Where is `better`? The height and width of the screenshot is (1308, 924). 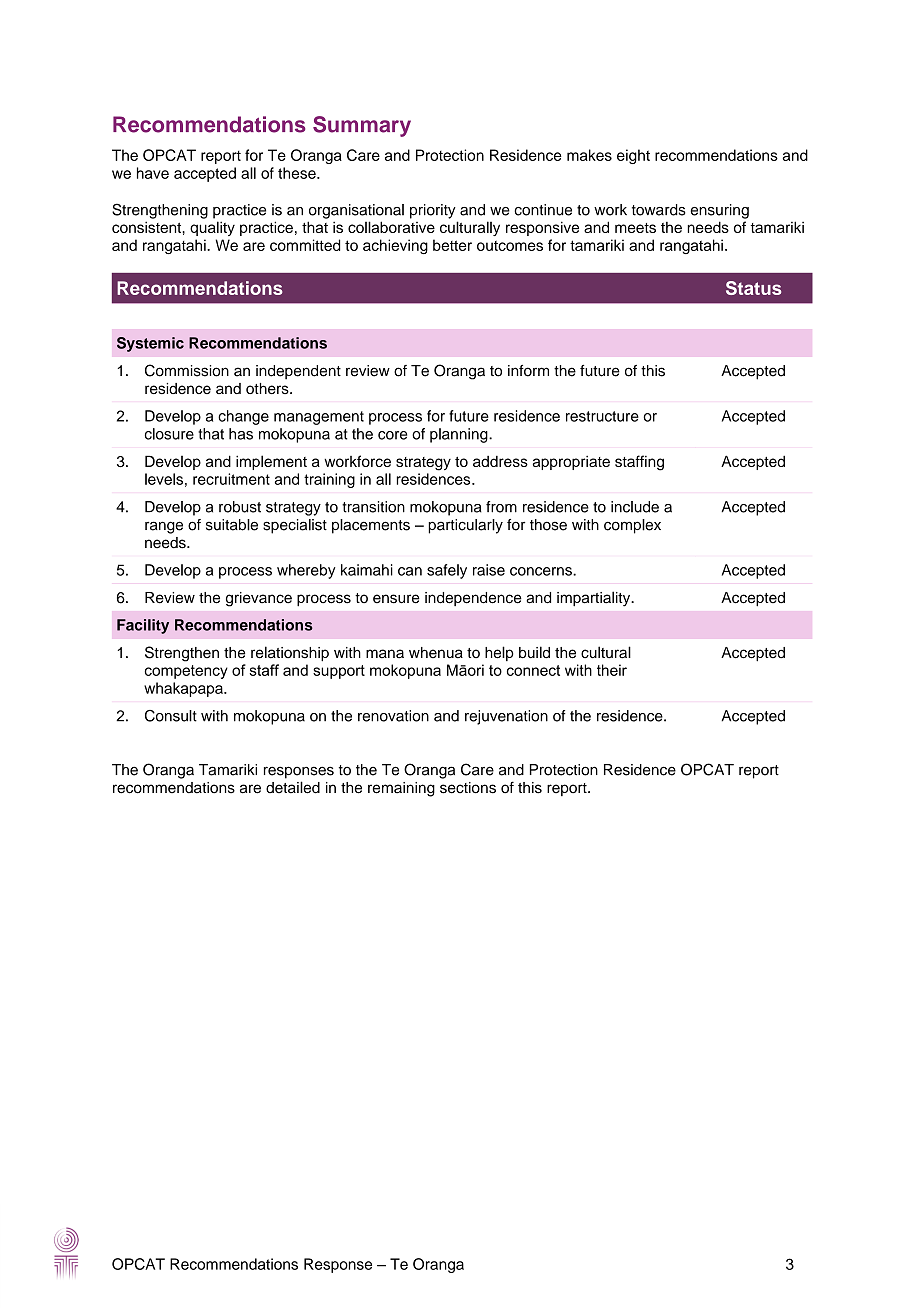
better is located at coordinates (452, 245).
